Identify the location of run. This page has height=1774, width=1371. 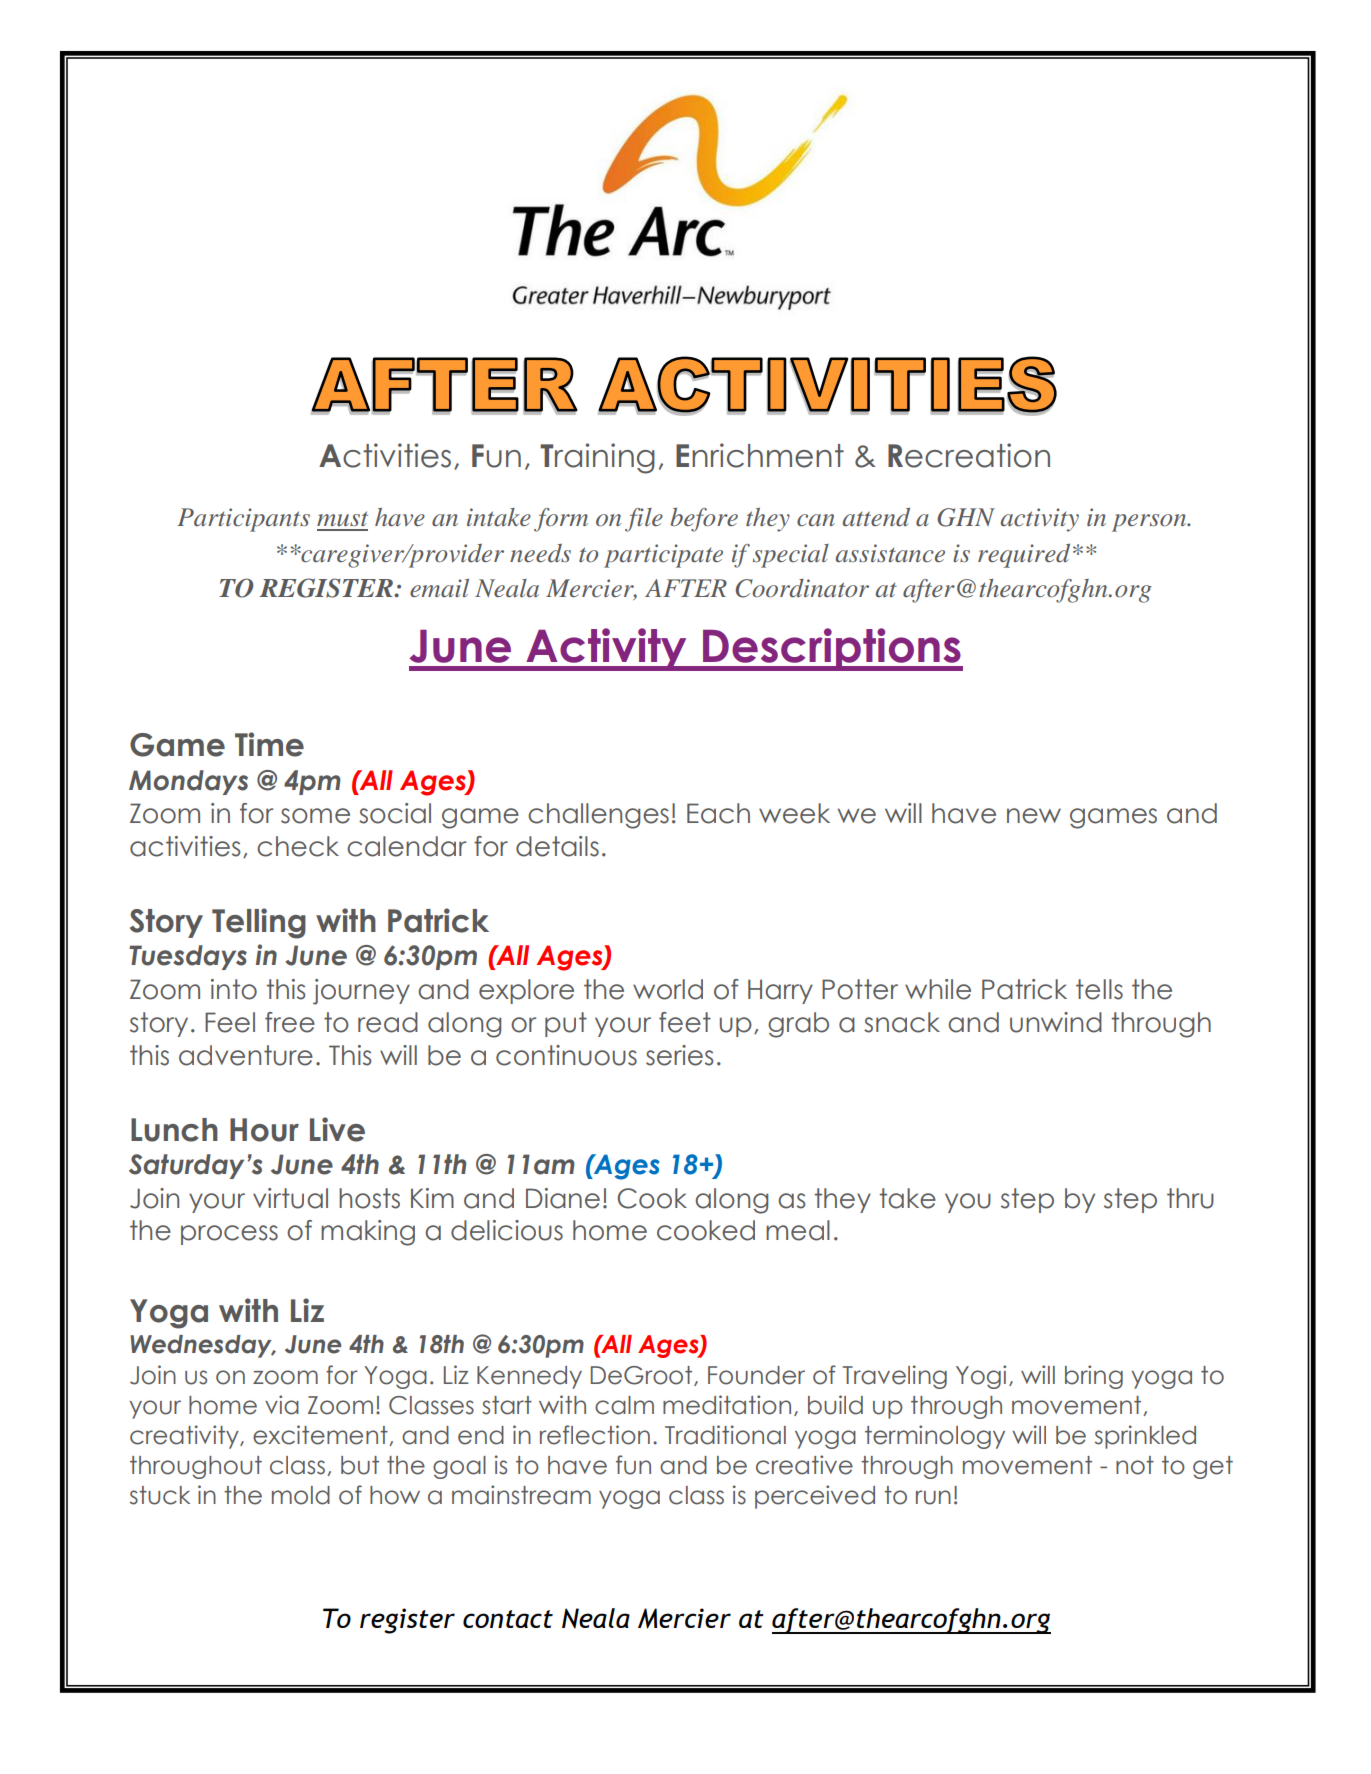
(933, 1497).
